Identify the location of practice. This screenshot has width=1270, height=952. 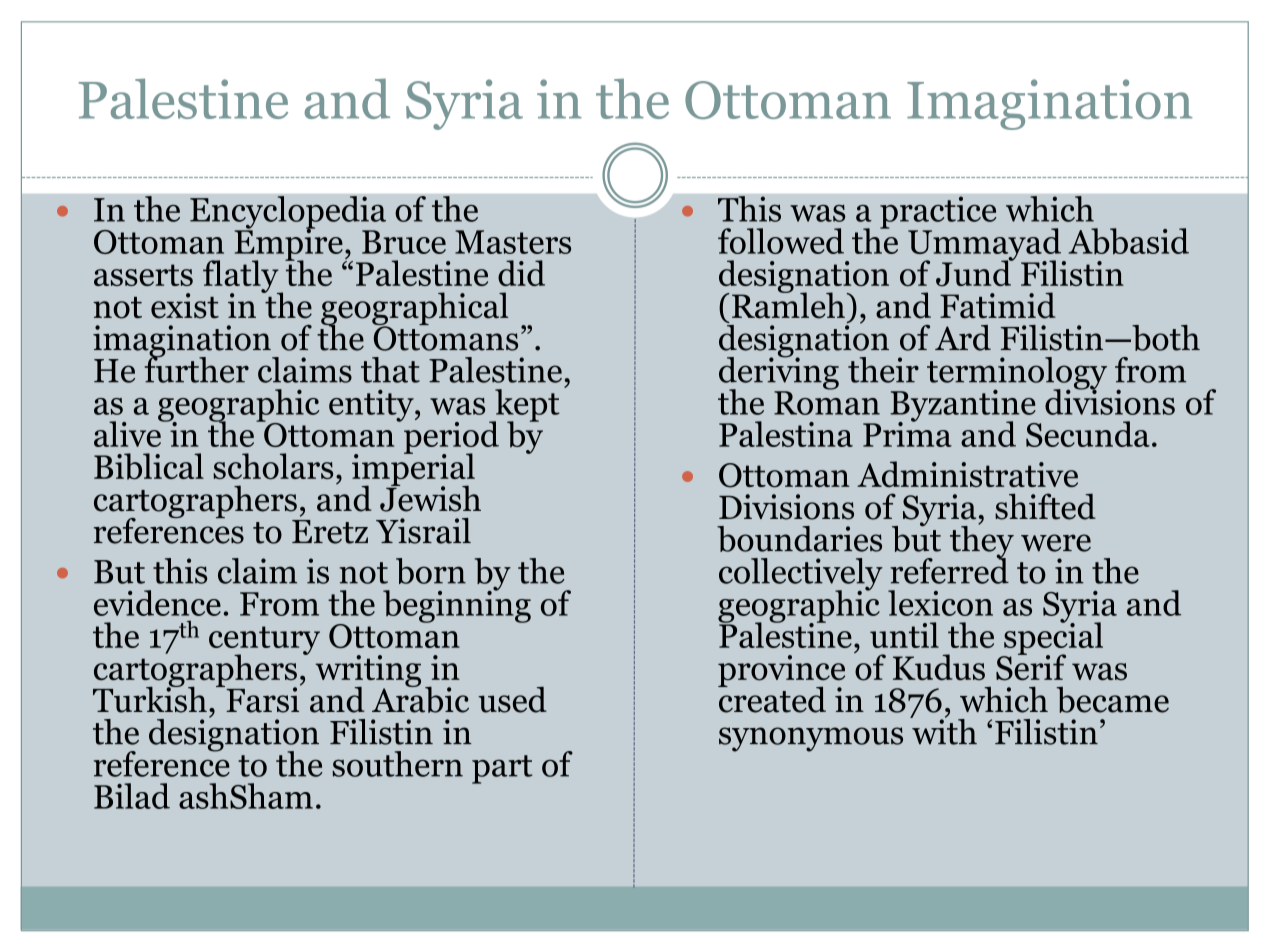
(938, 213).
